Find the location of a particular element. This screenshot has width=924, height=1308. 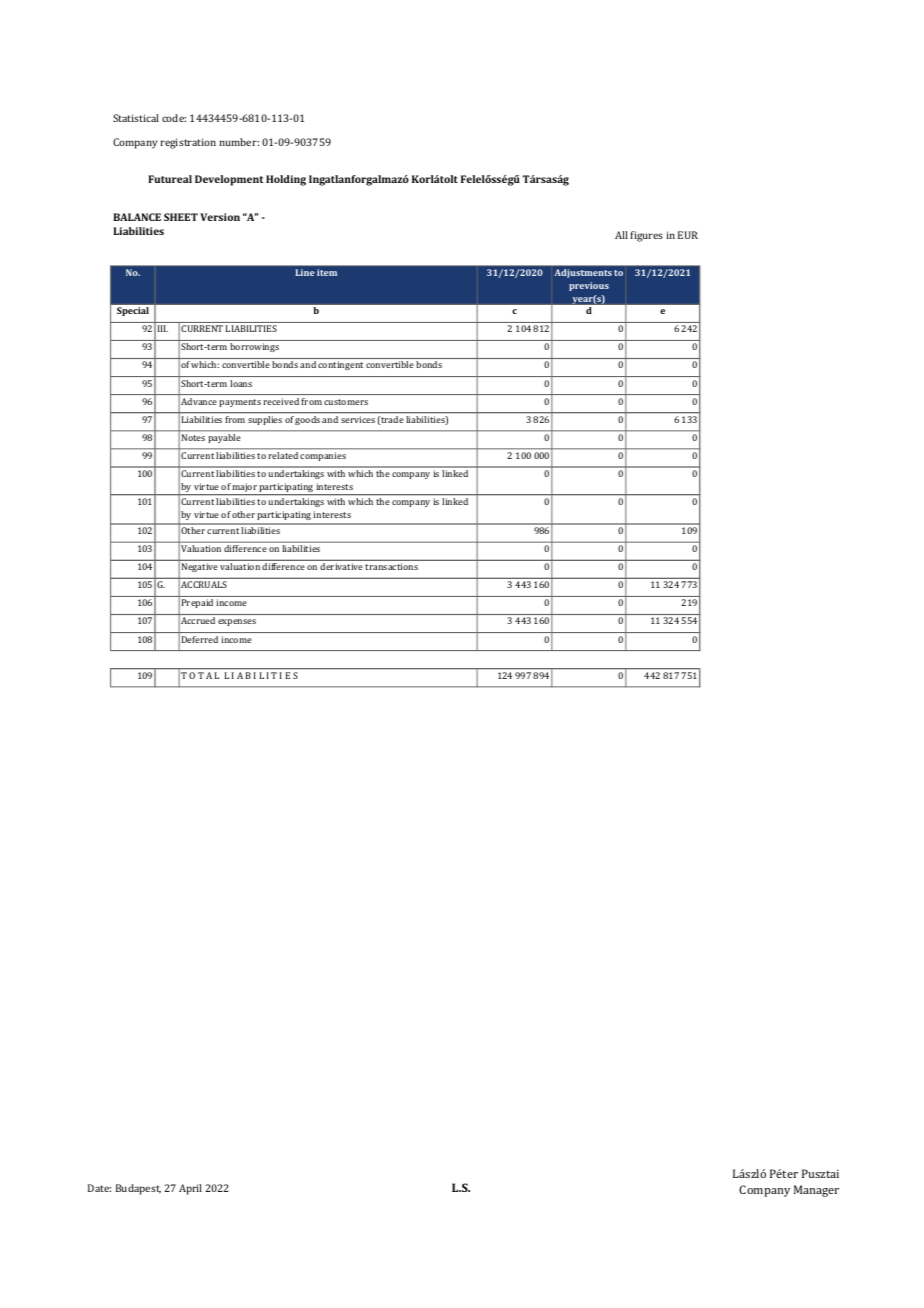

previous is located at coordinates (589, 286).
